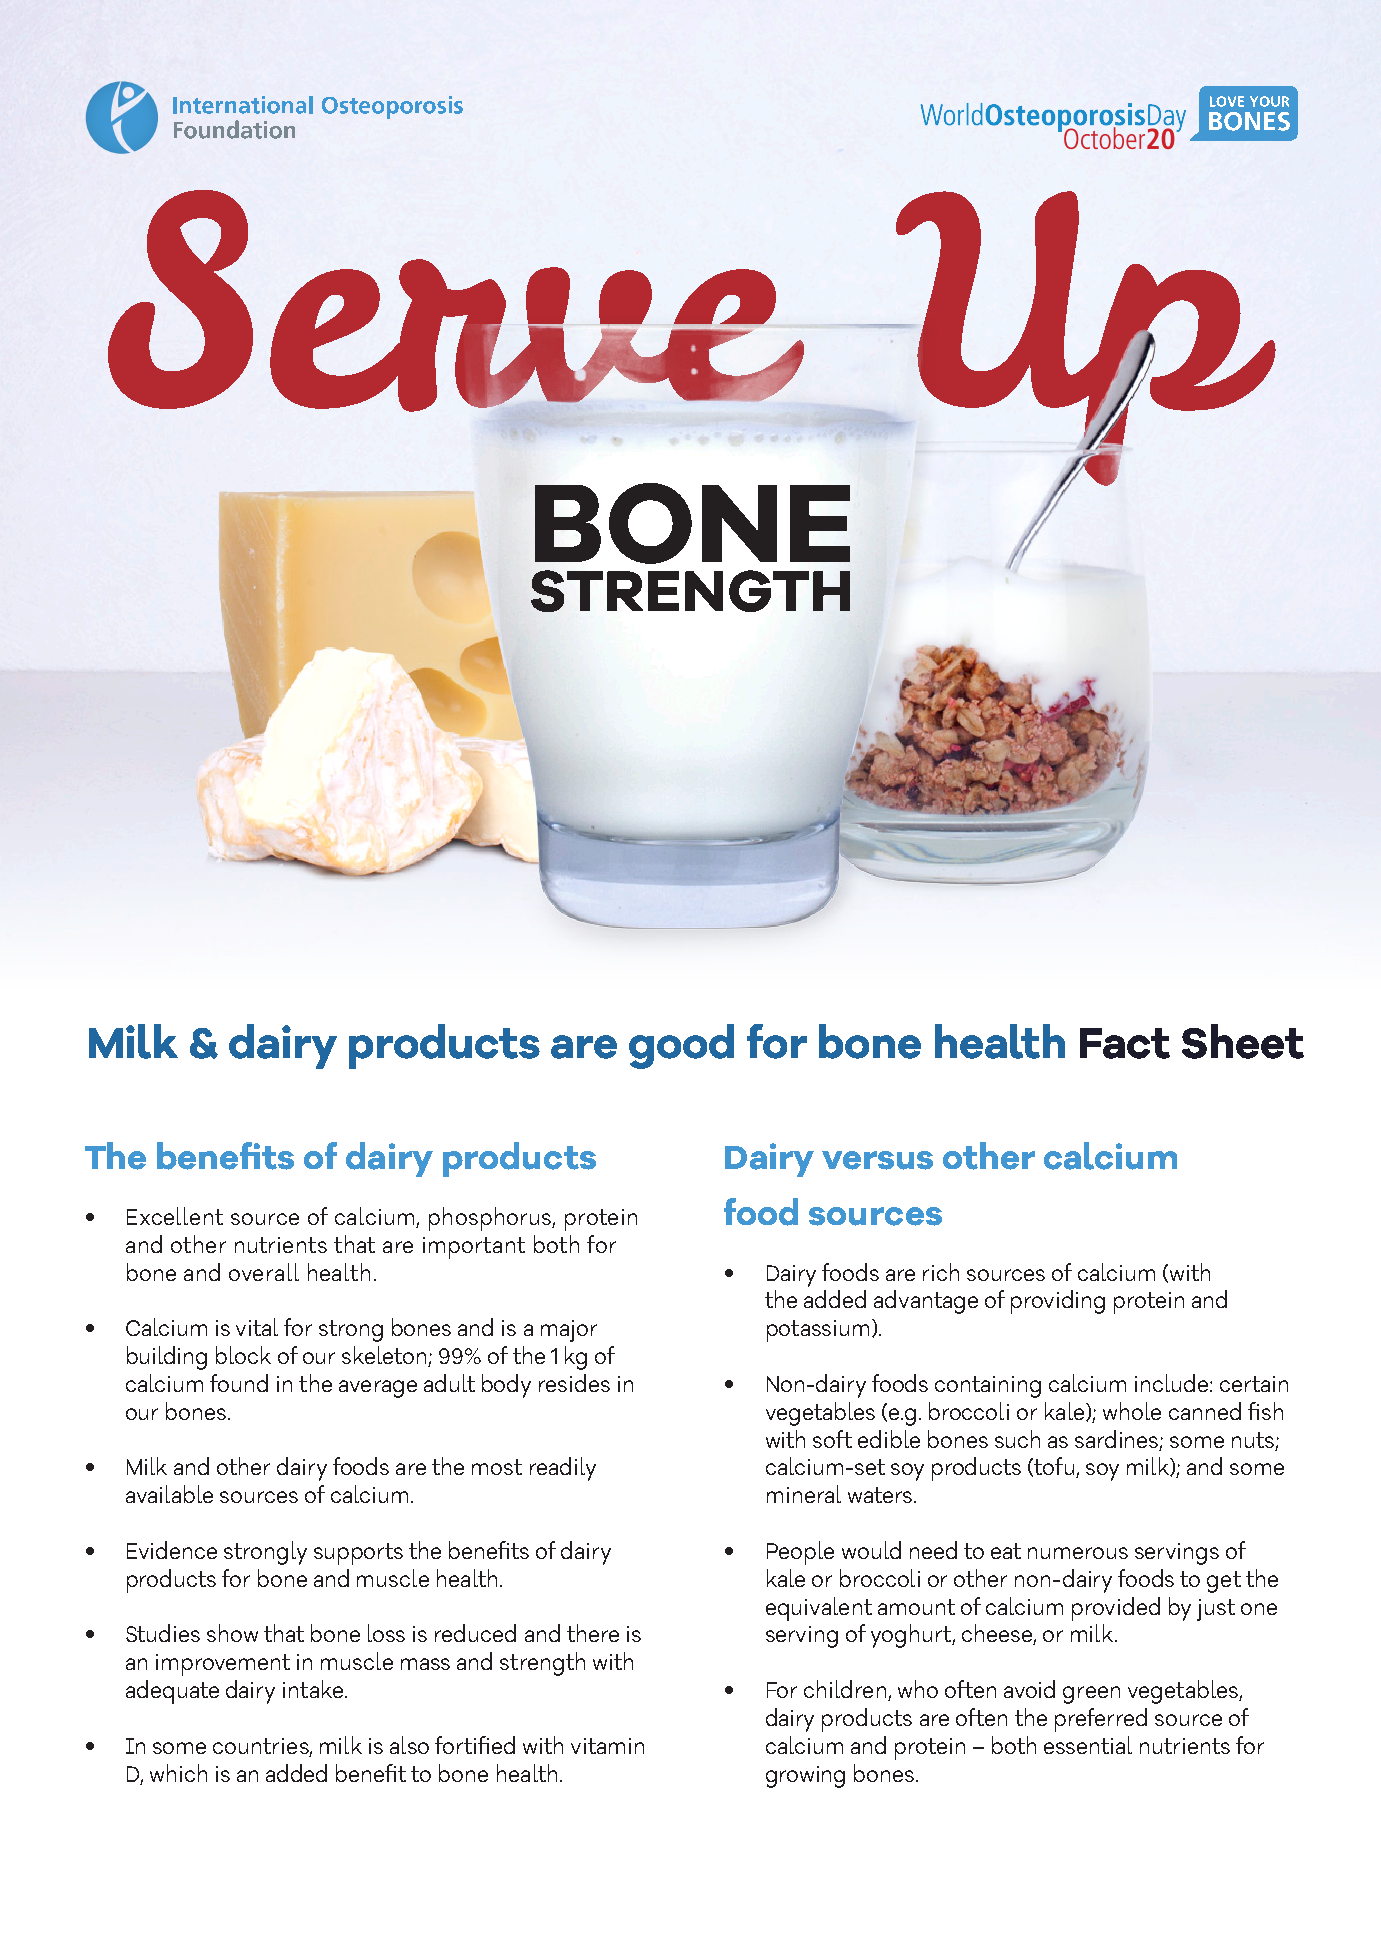 The image size is (1381, 1953). I want to click on Excellent, so click(175, 1216).
